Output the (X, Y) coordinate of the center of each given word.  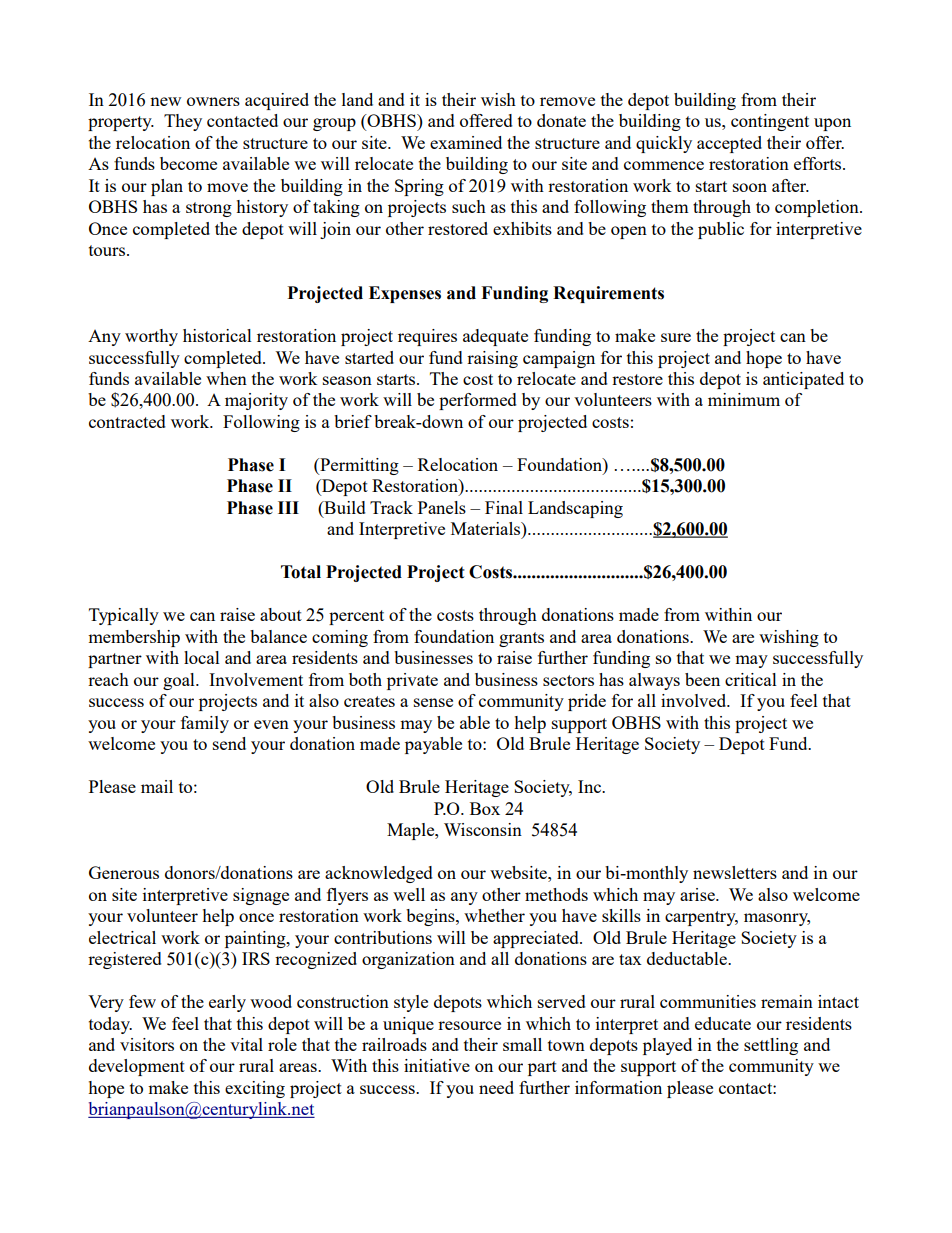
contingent (770, 122)
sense (433, 702)
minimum (744, 399)
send (229, 743)
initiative (437, 1065)
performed (478, 401)
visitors (147, 1044)
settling (771, 1046)
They (183, 122)
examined (466, 142)
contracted (127, 421)
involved (695, 700)
